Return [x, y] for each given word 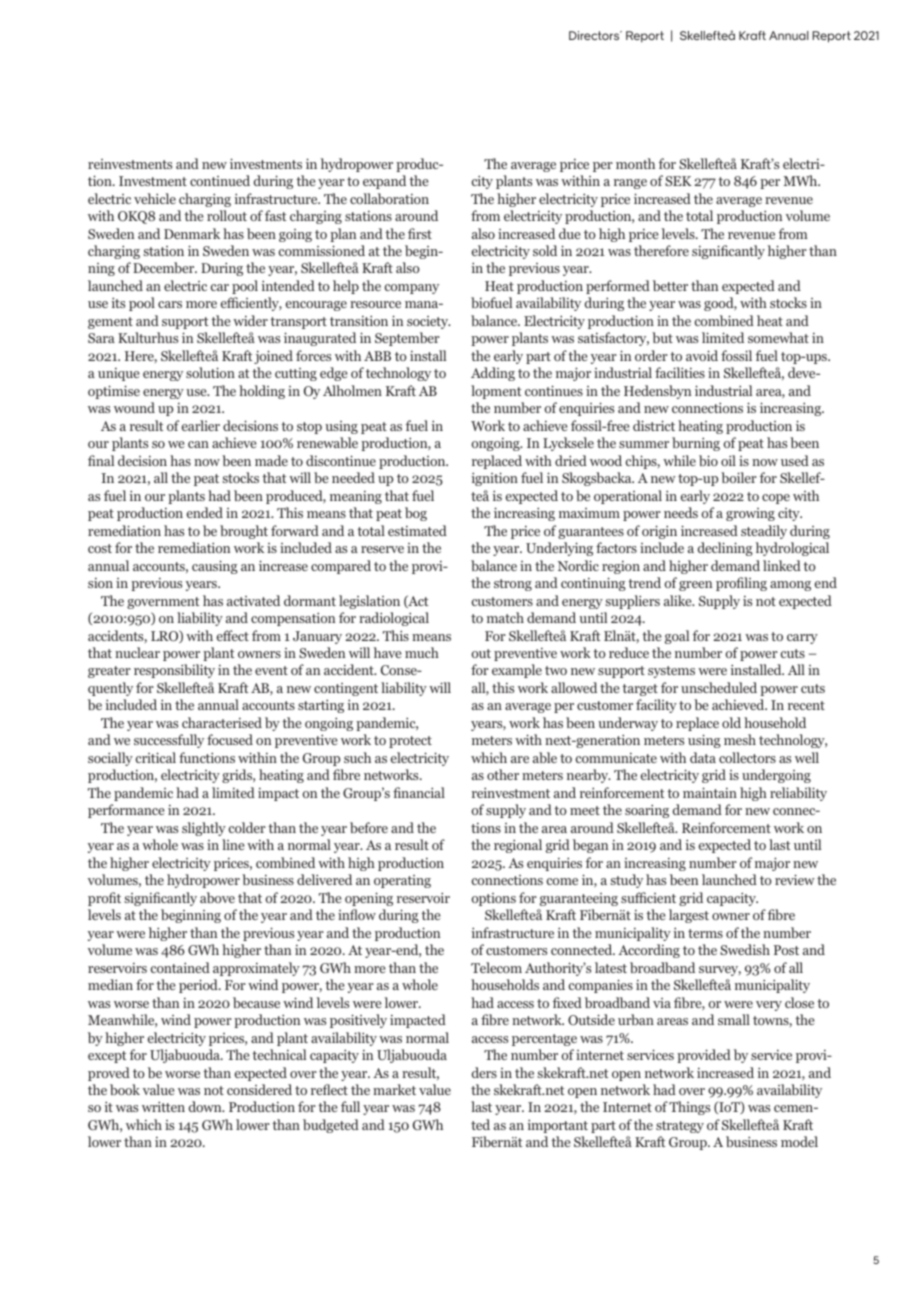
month [635, 163]
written [163, 1106]
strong [513, 585]
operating [402, 881]
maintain [710, 792]
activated [253, 600]
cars [170, 304]
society [429, 322]
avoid [702, 355]
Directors [595, 35]
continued [220, 180]
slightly [204, 829]
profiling [741, 584]
